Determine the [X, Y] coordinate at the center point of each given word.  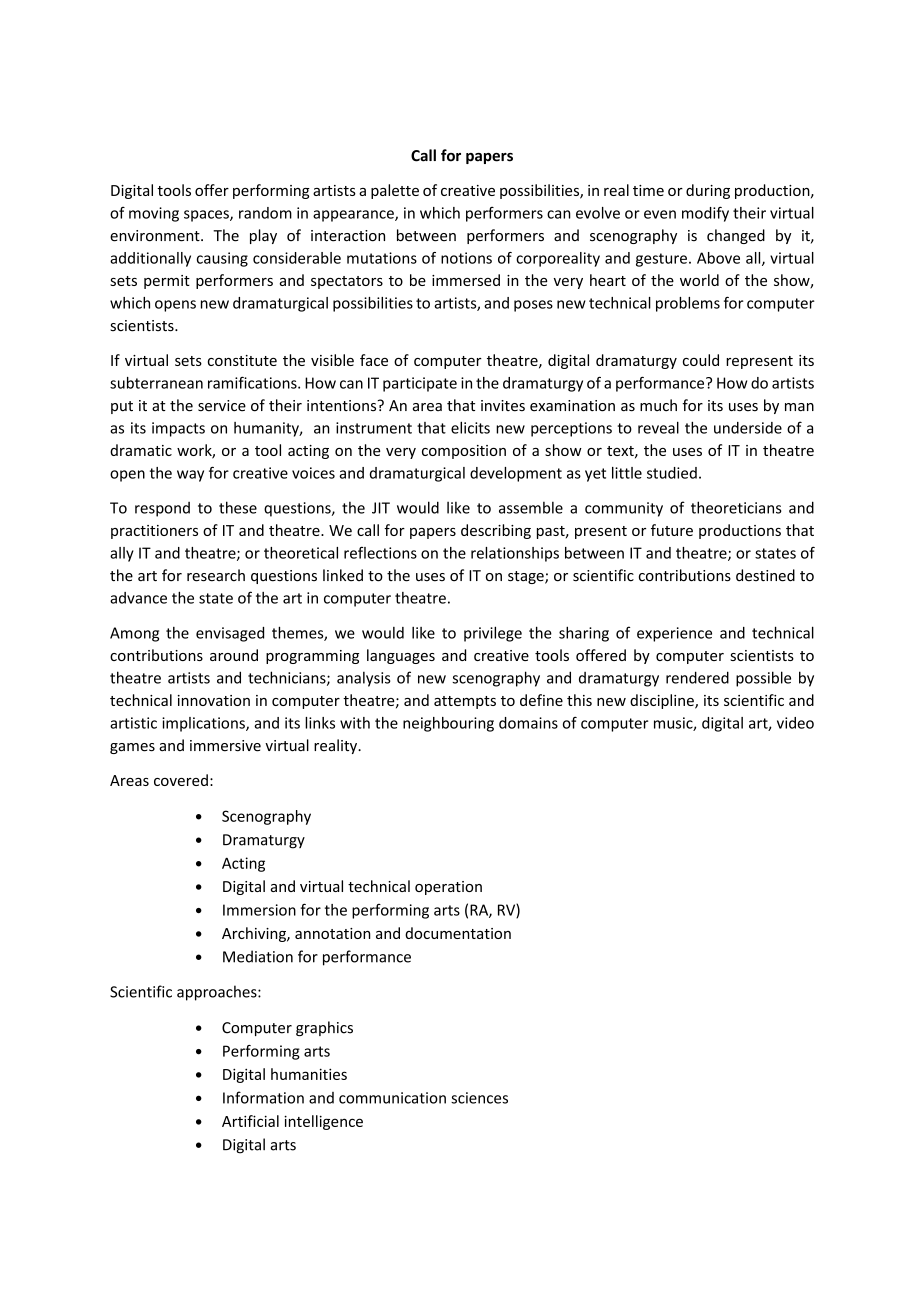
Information [263, 1097]
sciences [479, 1098]
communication [392, 1098]
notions [466, 258]
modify [705, 214]
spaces [207, 216]
